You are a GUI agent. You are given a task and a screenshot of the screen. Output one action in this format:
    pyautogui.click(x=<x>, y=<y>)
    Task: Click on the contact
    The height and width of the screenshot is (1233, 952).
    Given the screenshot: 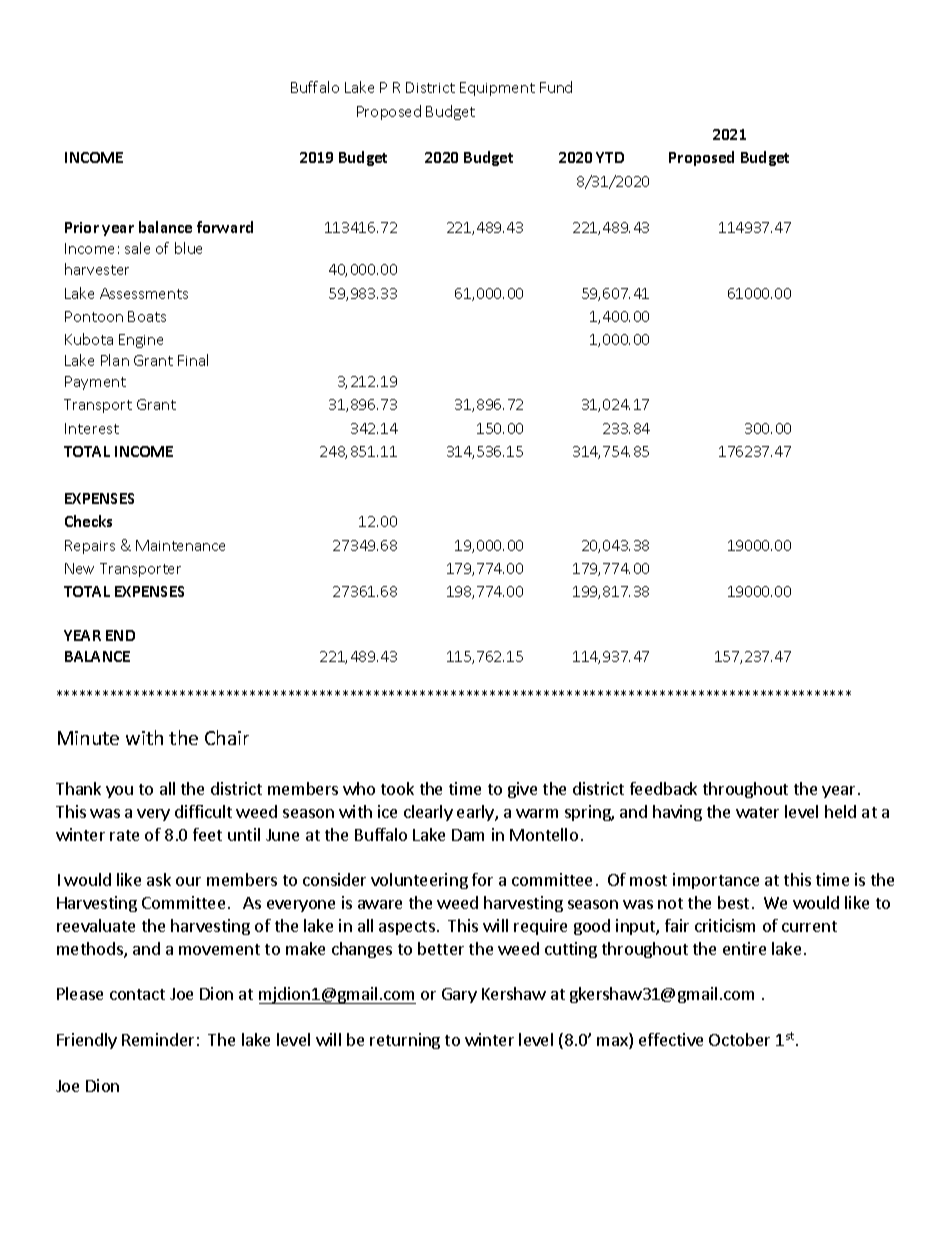 What is the action you would take?
    pyautogui.click(x=137, y=994)
